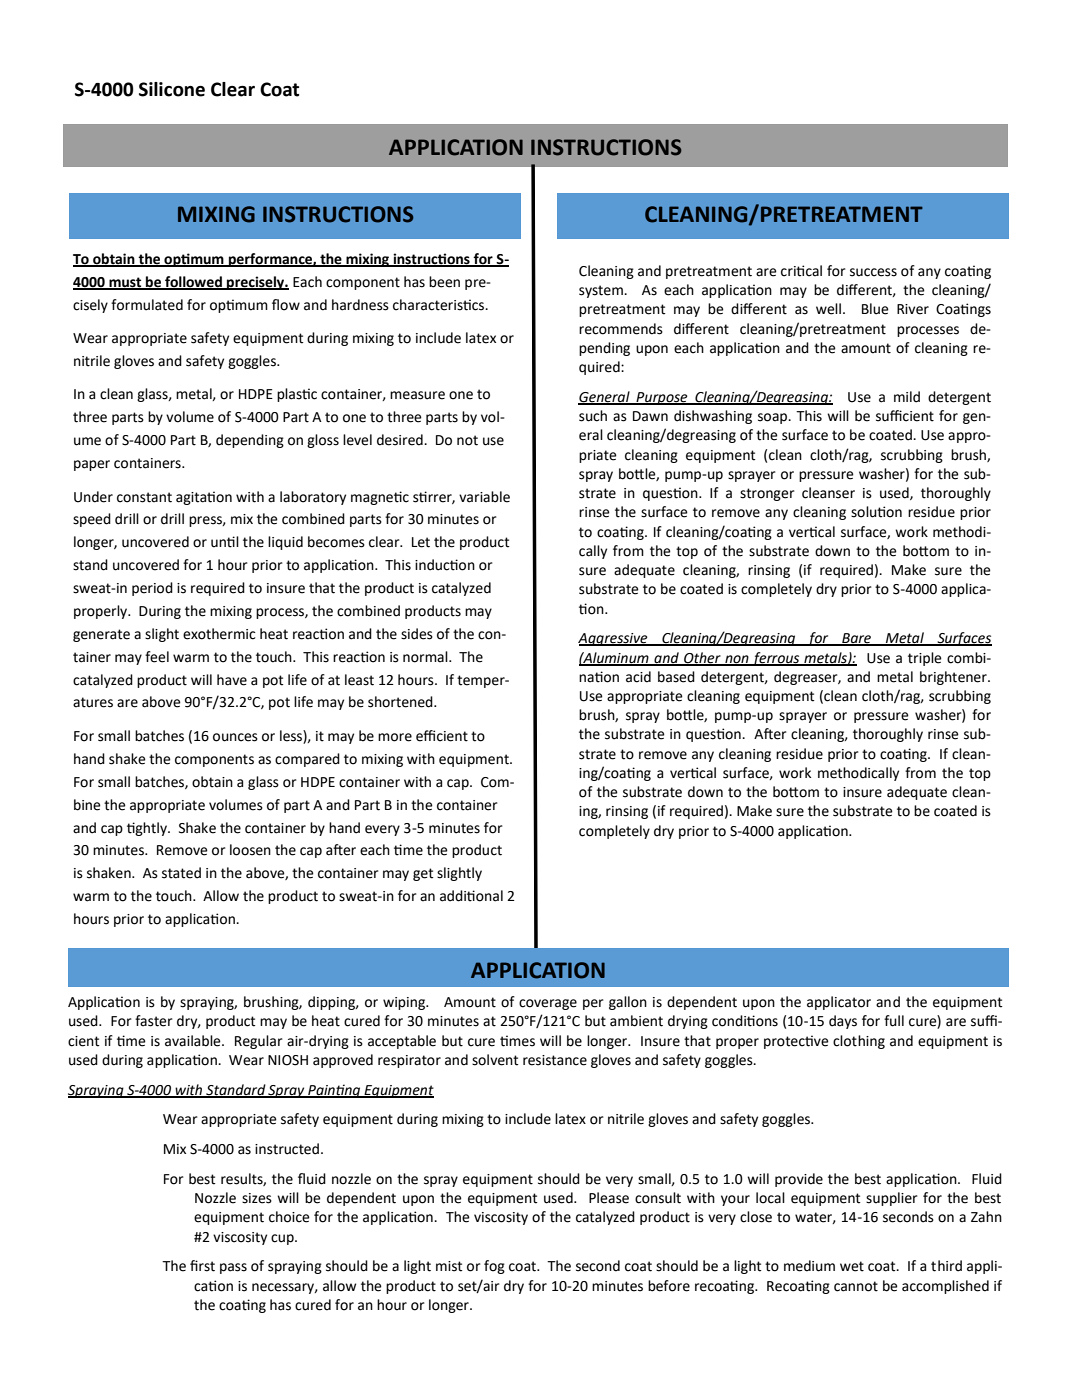 The image size is (1072, 1387). What do you see at coordinates (154, 1021) in the document?
I see `faster` at bounding box center [154, 1021].
